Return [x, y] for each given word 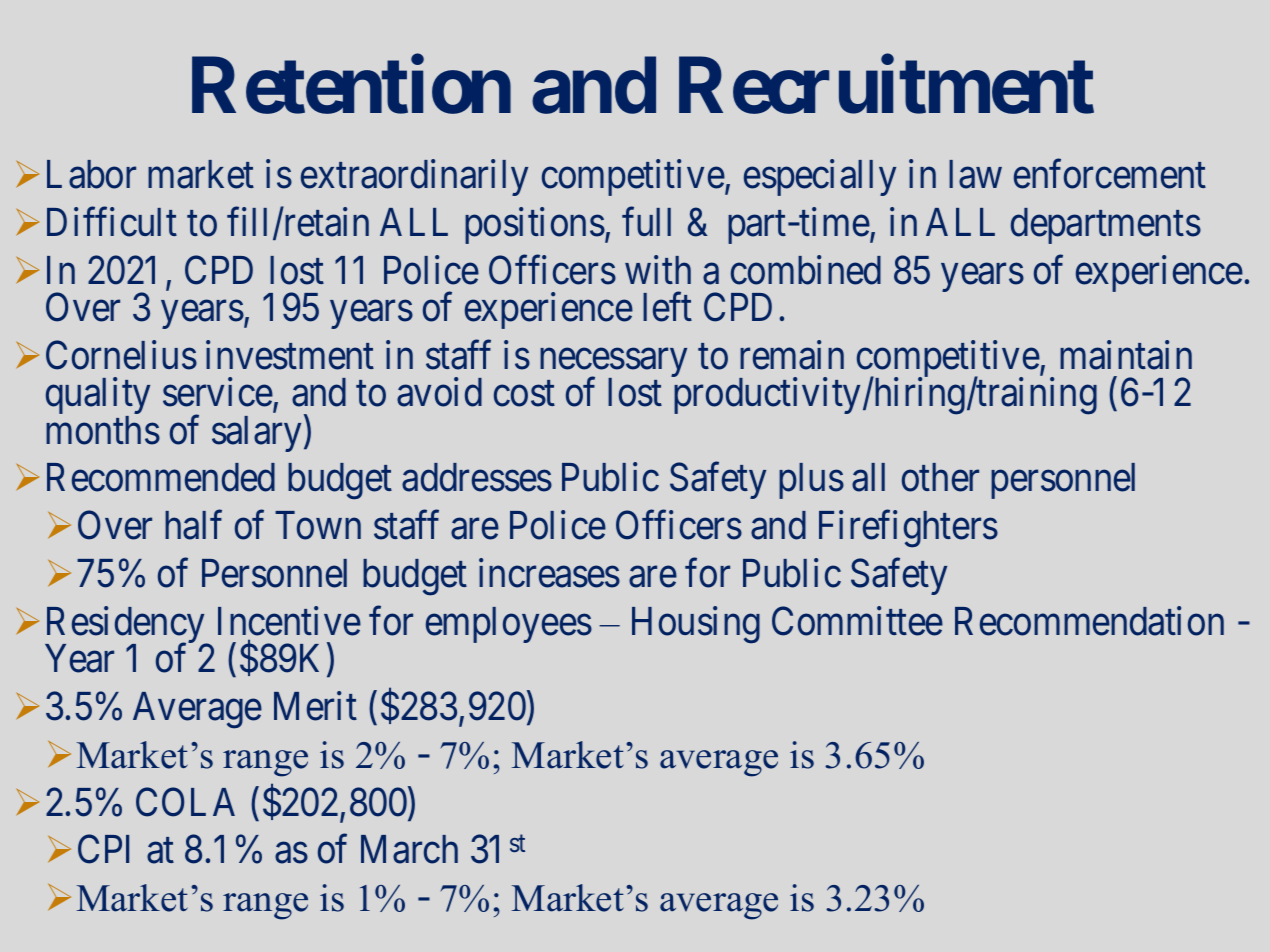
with [658, 270]
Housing [696, 625]
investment [290, 355]
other [940, 477]
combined [806, 270]
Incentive [289, 621]
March [409, 849]
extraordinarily [414, 178]
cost [524, 394]
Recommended [161, 477]
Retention [351, 85]
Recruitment [886, 85]
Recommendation [1089, 621]
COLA [185, 802]
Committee [857, 621]
